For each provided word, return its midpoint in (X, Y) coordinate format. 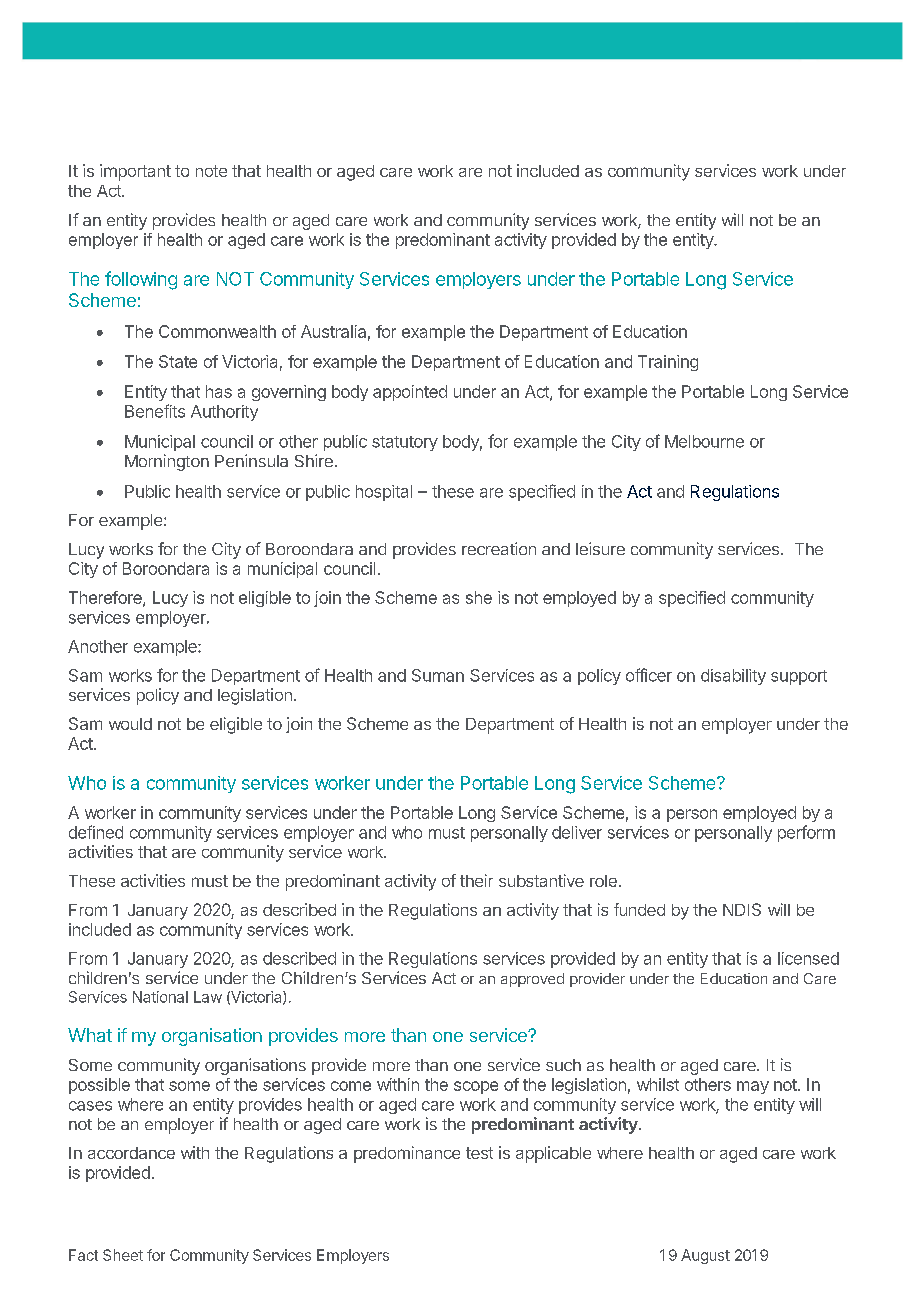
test (479, 1153)
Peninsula (251, 460)
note (211, 171)
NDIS (742, 909)
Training (668, 363)
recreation (499, 548)
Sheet (123, 1255)
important (135, 172)
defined (96, 832)
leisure (600, 548)
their (476, 880)
